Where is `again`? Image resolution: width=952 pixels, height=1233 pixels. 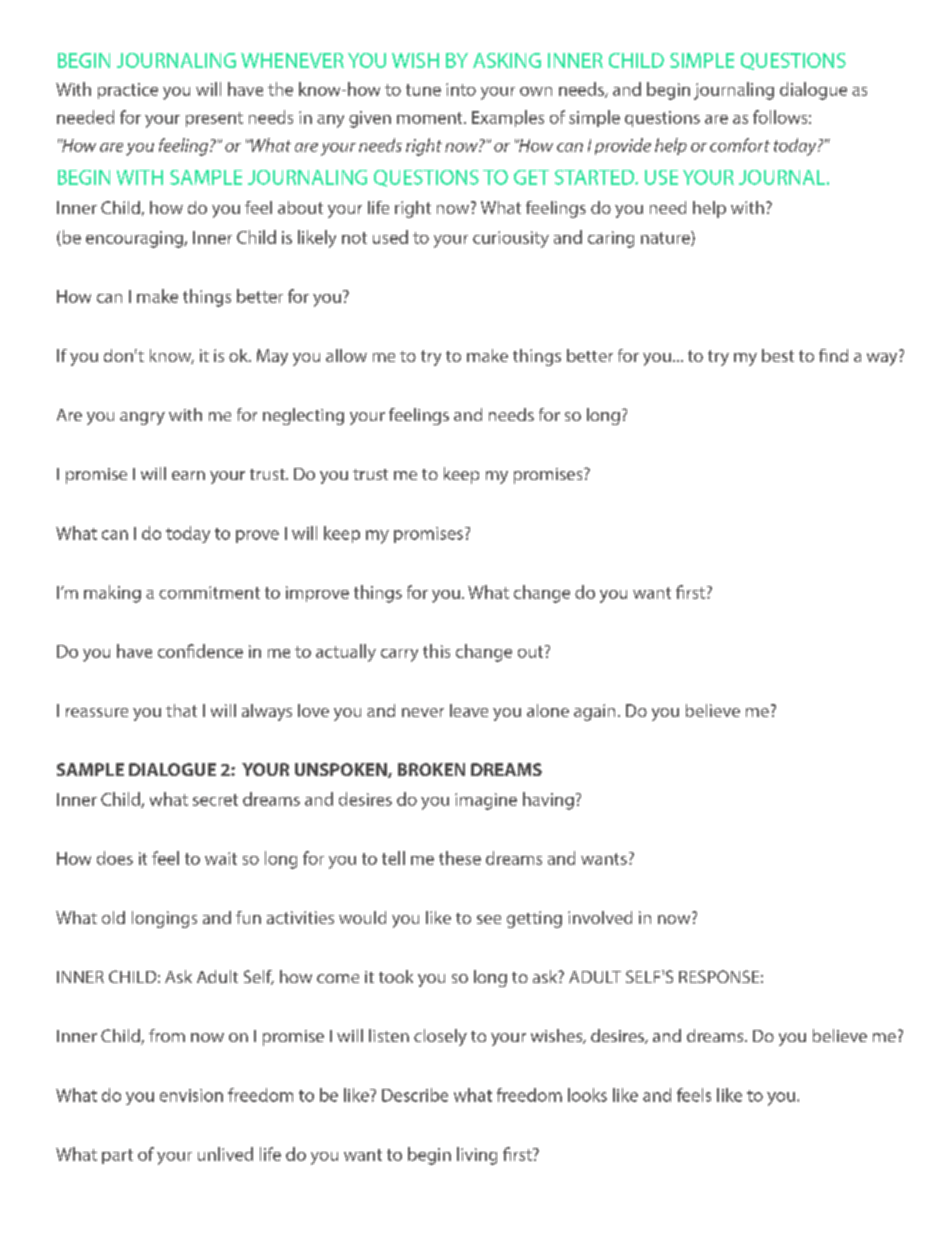
again is located at coordinates (594, 712).
